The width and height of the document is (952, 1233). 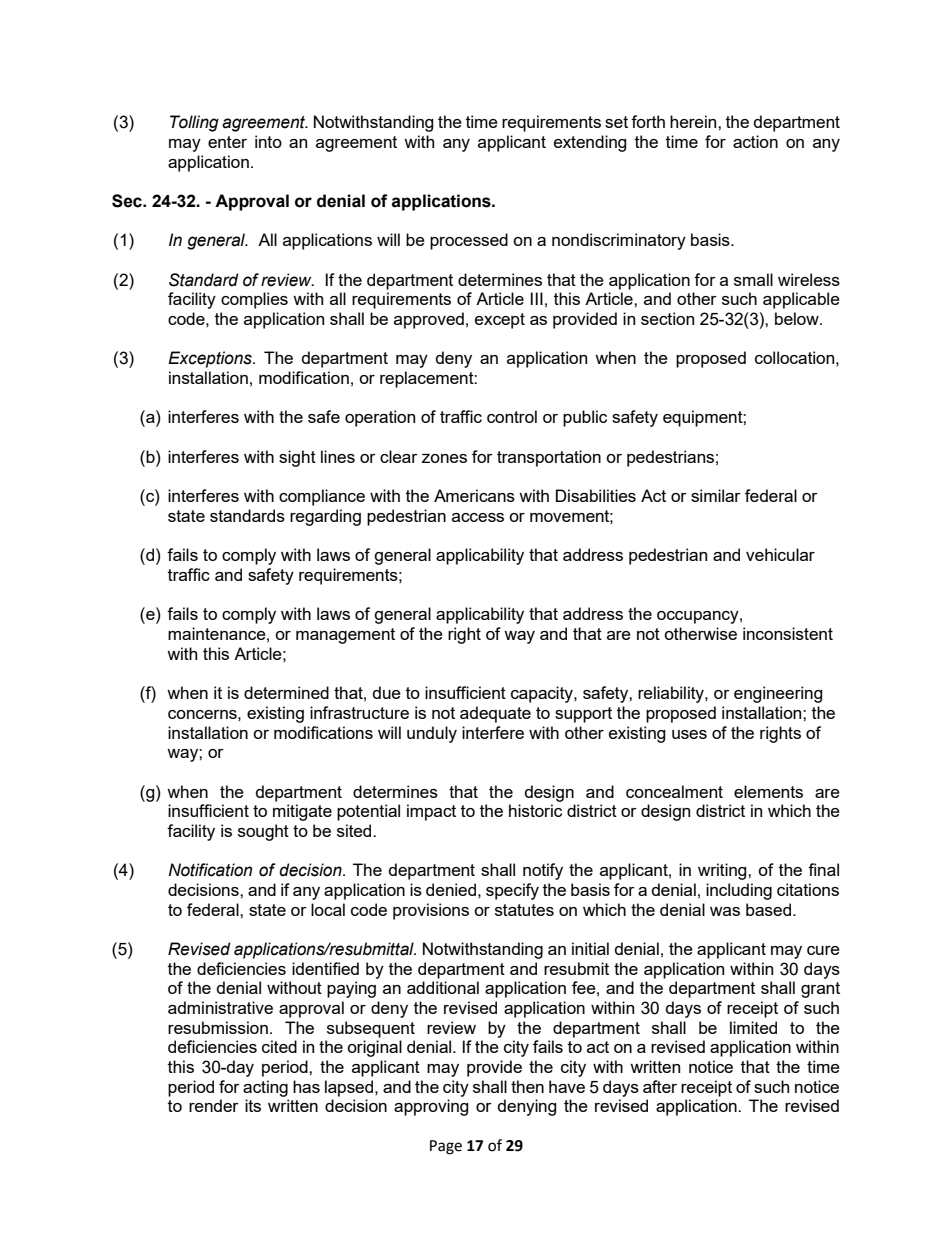 What do you see at coordinates (286, 692) in the document?
I see `determined` at bounding box center [286, 692].
